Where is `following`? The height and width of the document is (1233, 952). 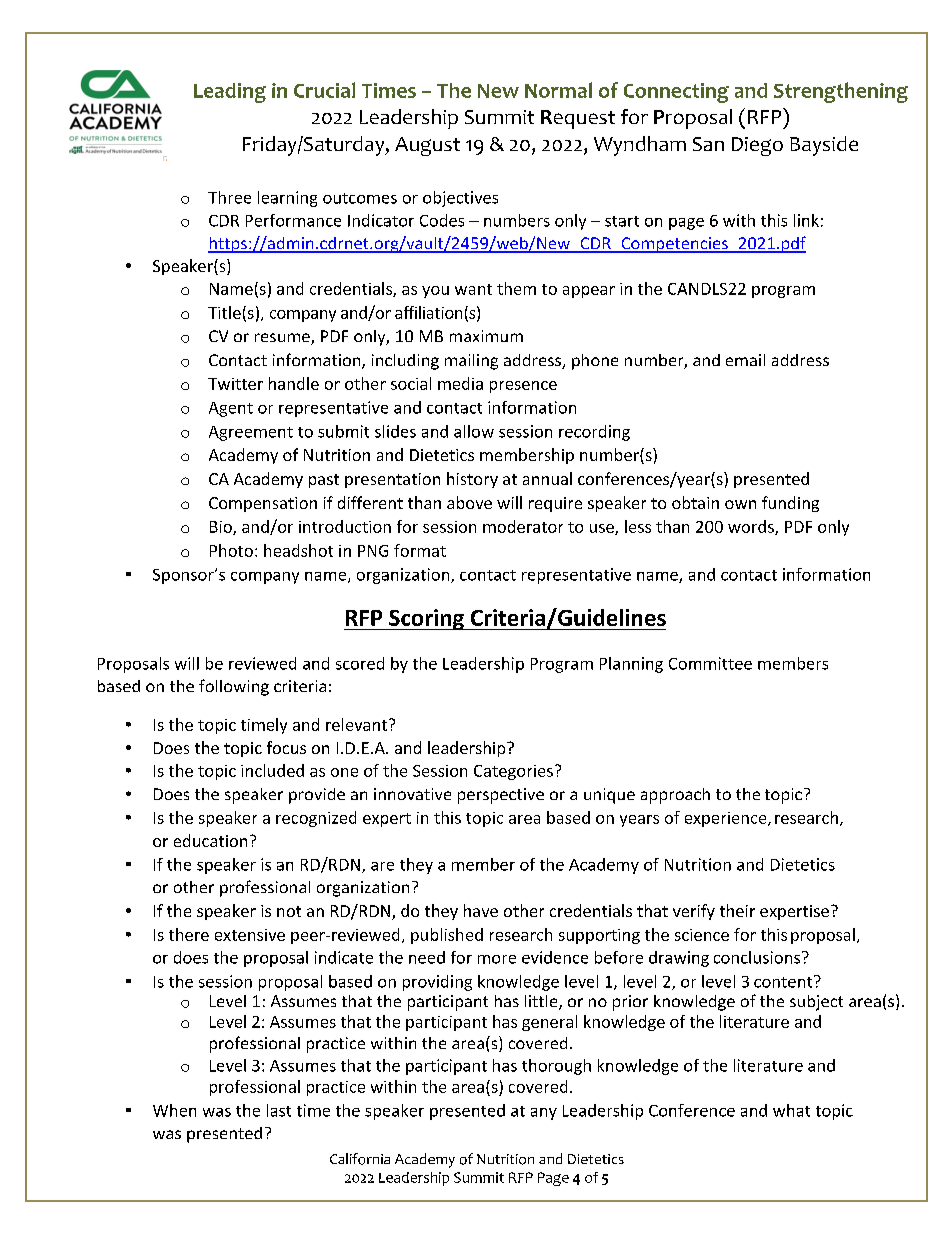
following is located at coordinates (234, 687).
